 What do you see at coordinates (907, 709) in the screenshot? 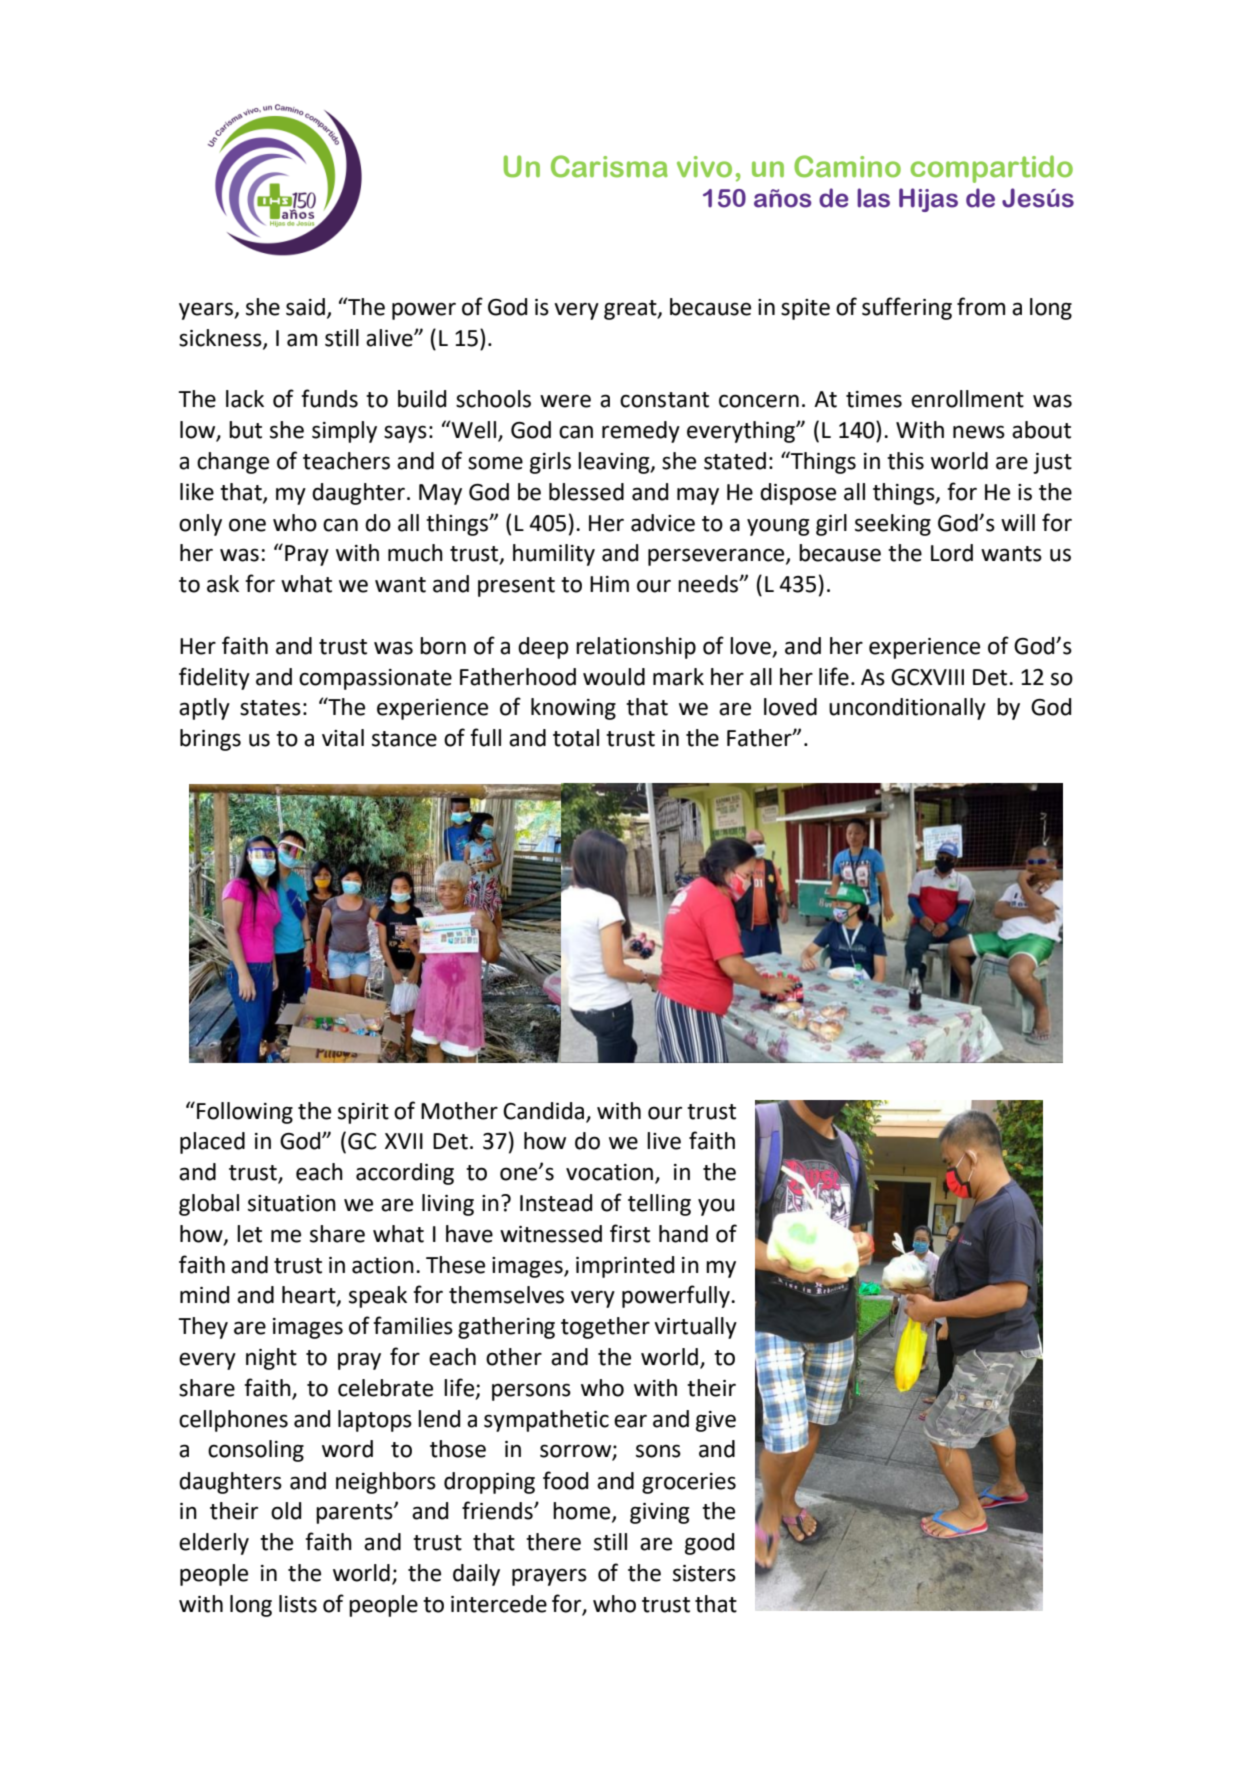
I see `unconditionally` at bounding box center [907, 709].
